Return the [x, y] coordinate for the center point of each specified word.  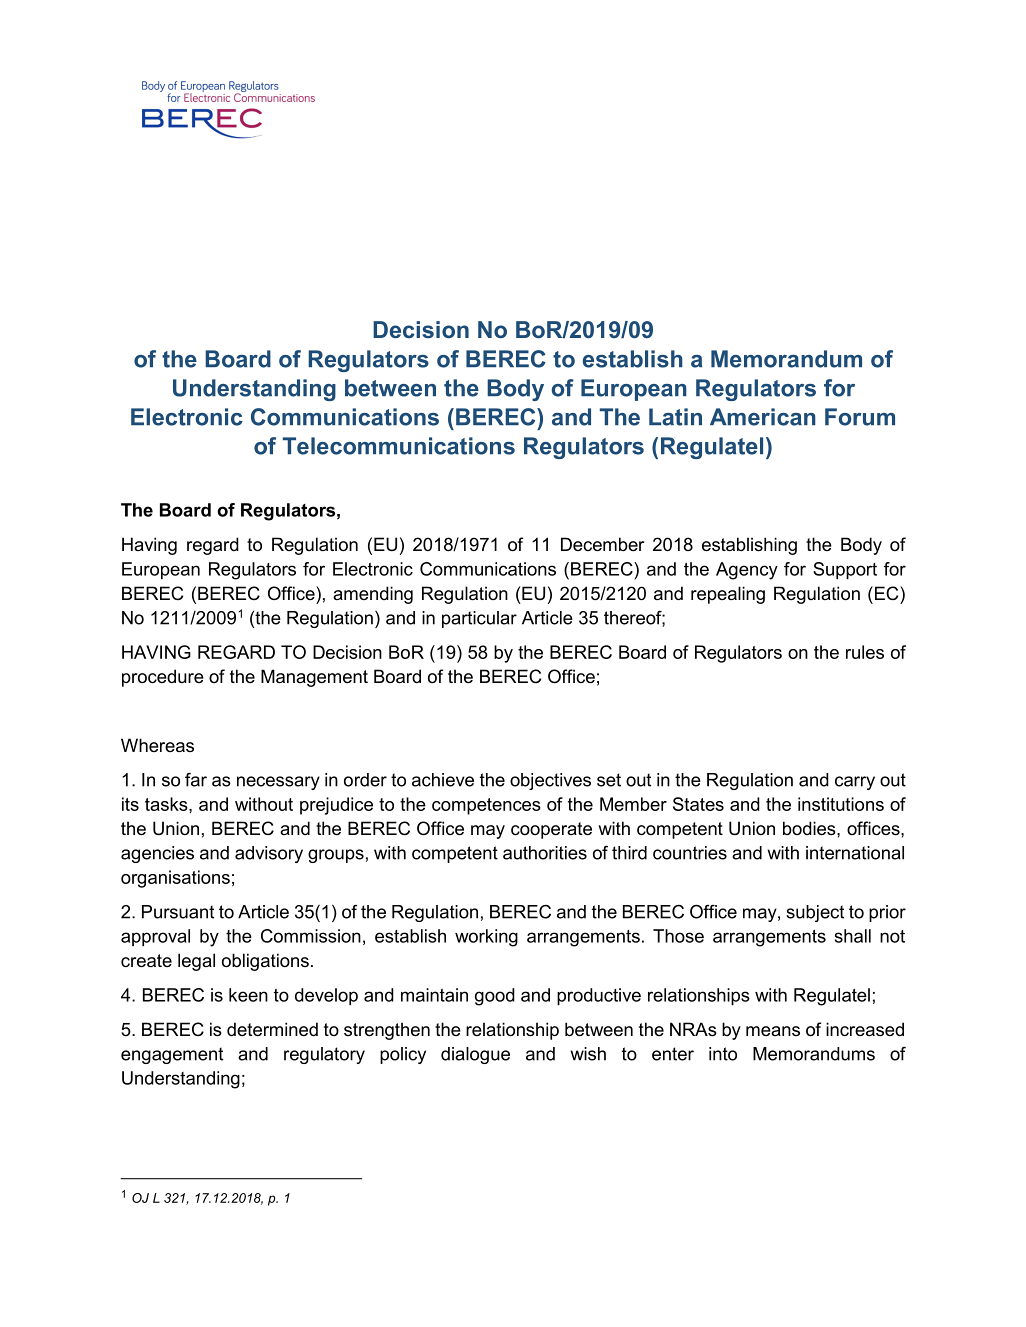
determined [272, 1029]
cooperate [551, 830]
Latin [675, 417]
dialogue [475, 1055]
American [763, 417]
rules [865, 652]
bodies [810, 828]
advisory [269, 854]
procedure [163, 678]
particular [479, 619]
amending [373, 595]
